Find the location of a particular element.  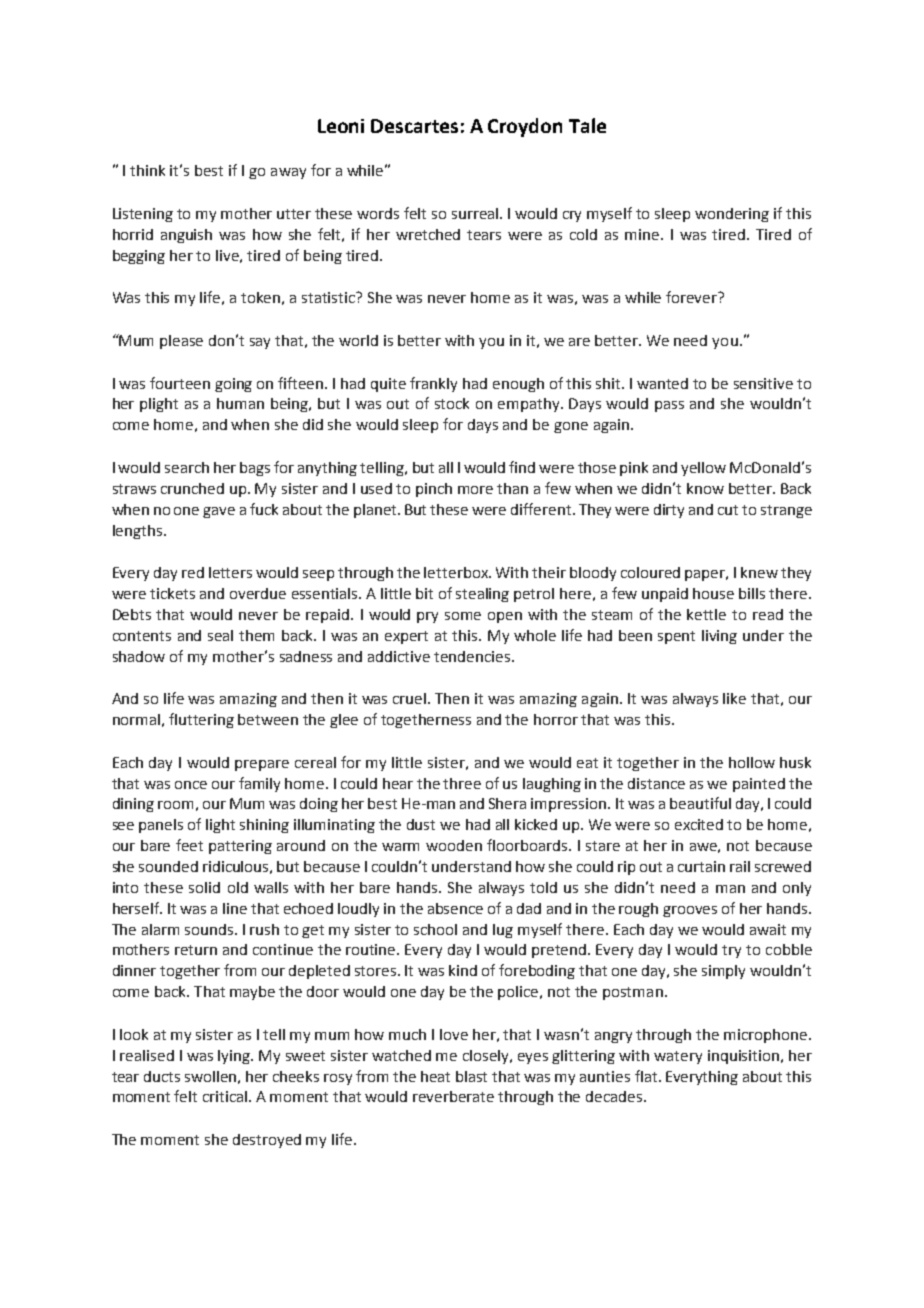

some is located at coordinates (463, 616).
